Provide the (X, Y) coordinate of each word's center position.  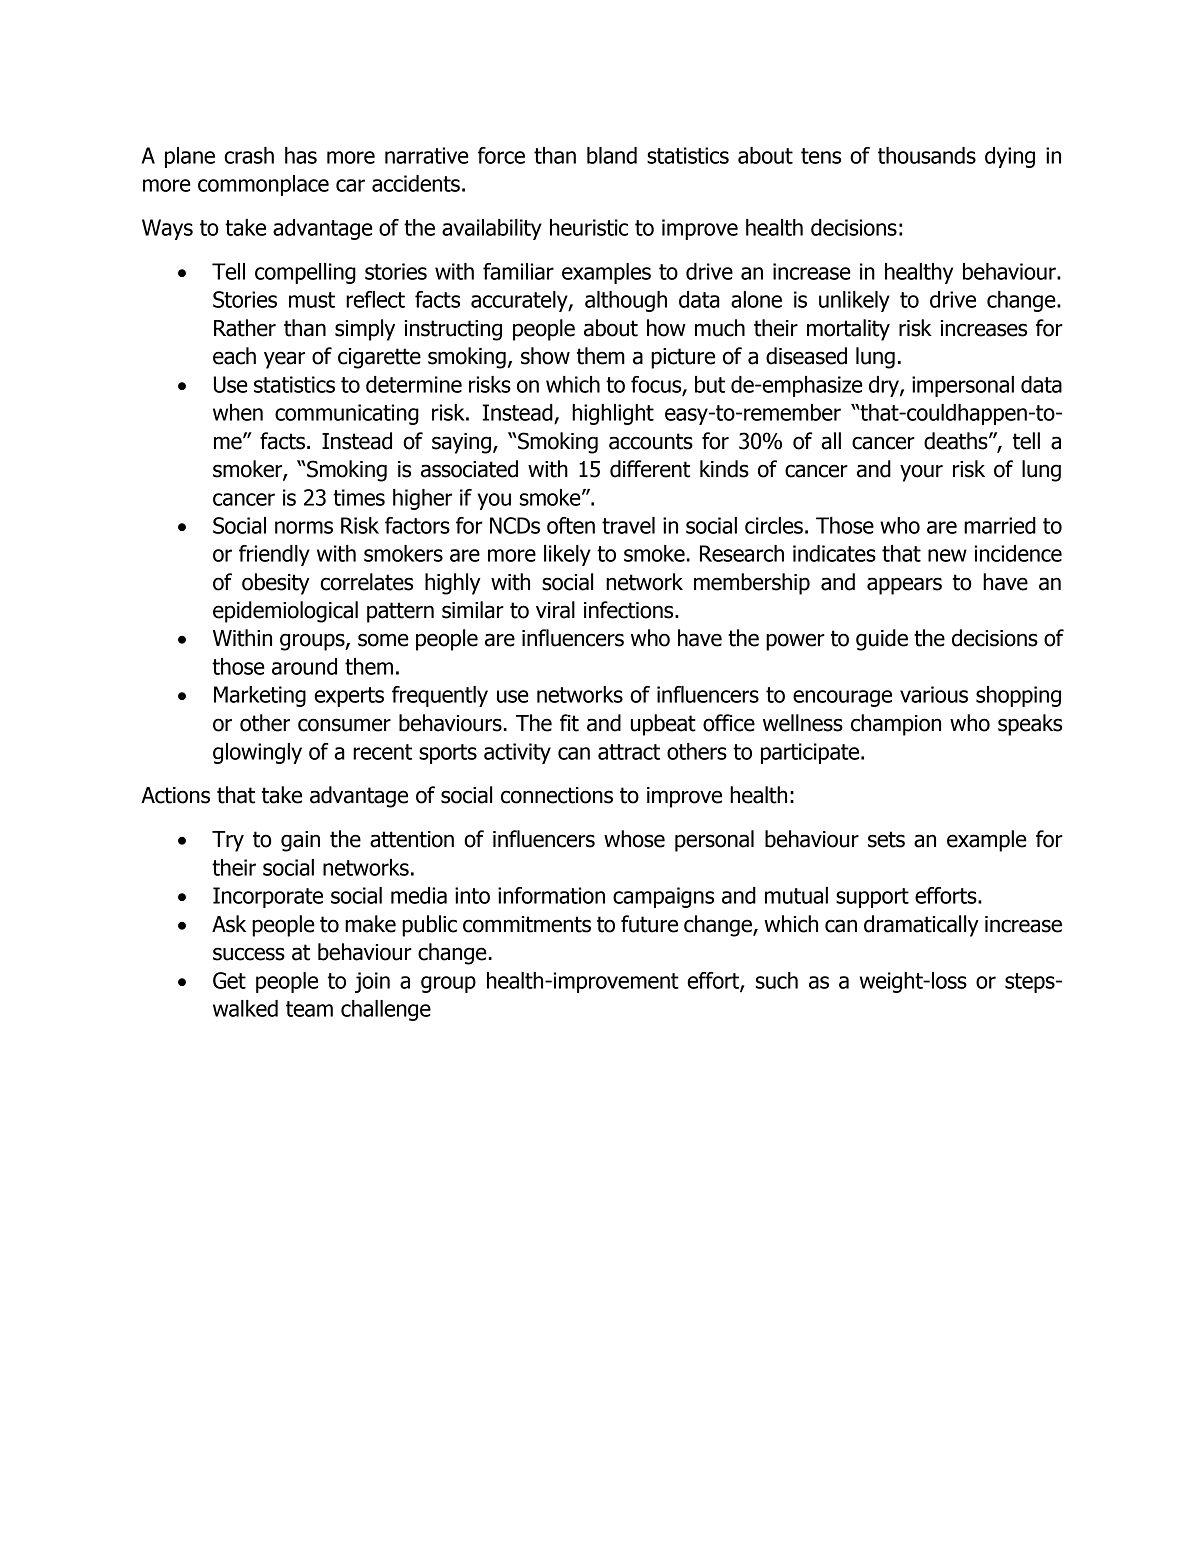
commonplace (263, 185)
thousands (927, 155)
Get (229, 980)
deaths (957, 441)
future (649, 924)
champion (896, 725)
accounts (651, 441)
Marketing (260, 696)
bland (612, 155)
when (238, 412)
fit (569, 723)
